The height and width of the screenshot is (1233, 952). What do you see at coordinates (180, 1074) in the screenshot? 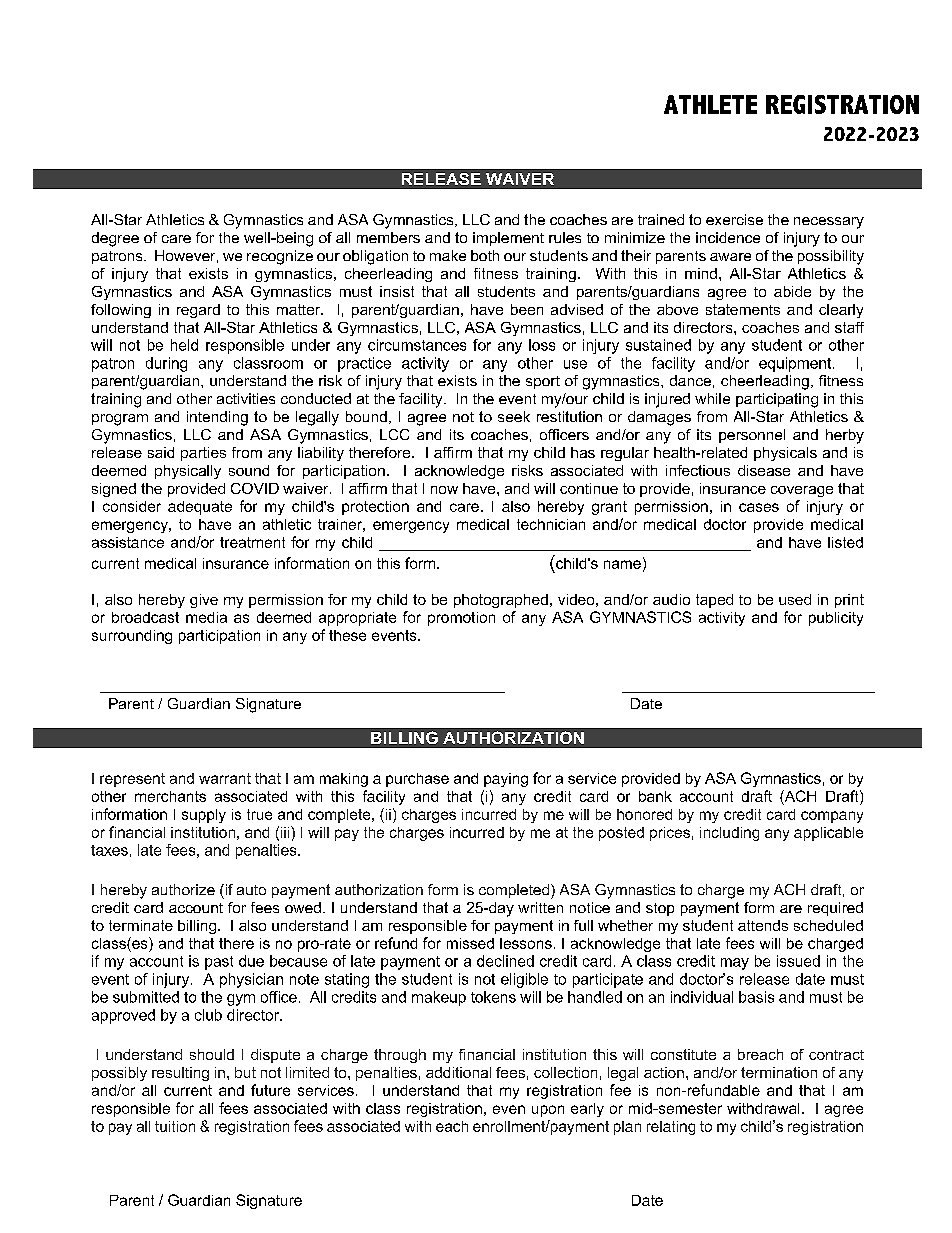
I see `resulting` at bounding box center [180, 1074].
